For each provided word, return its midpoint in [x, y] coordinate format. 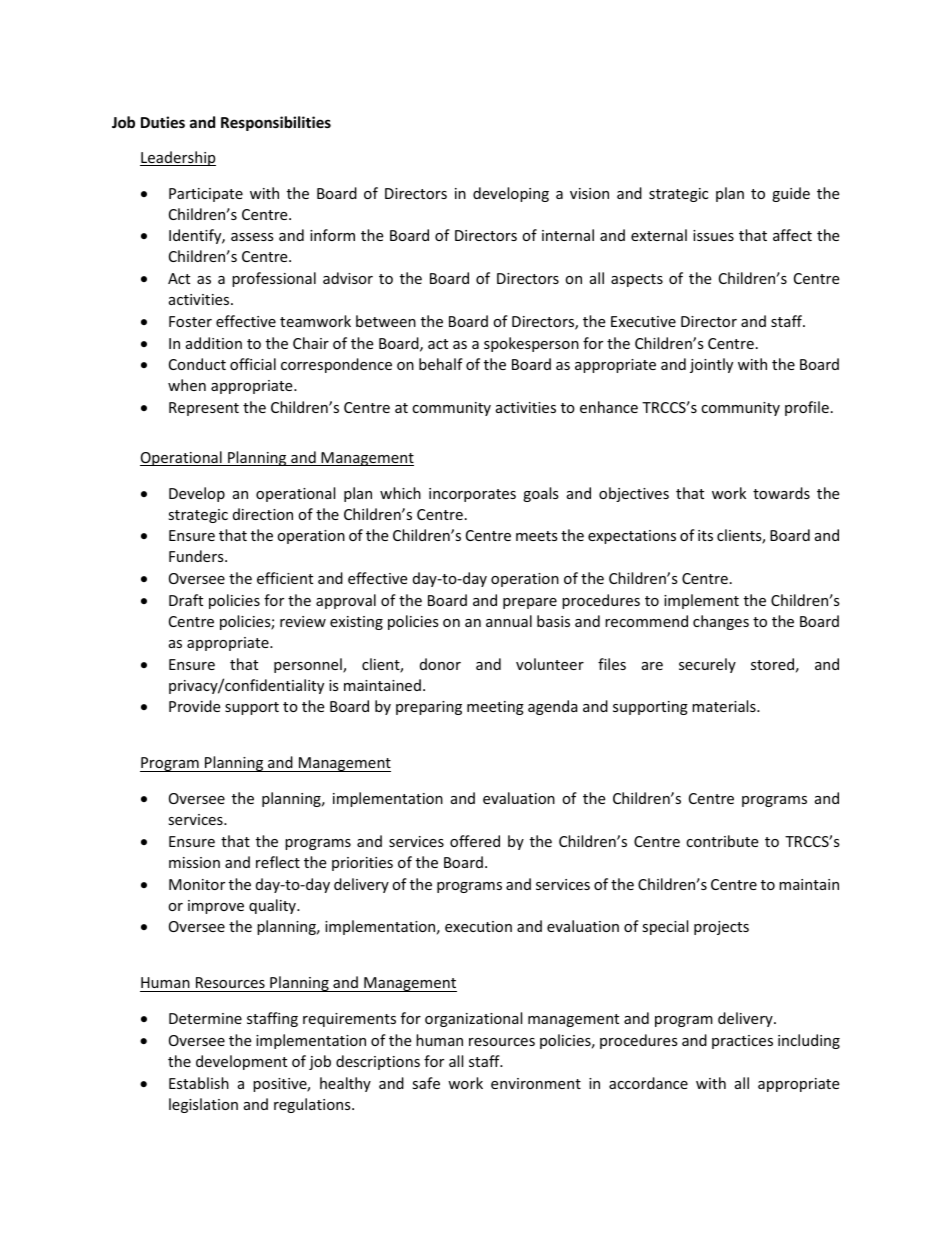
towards [781, 493]
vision [589, 193]
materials [725, 706]
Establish [199, 1083]
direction [263, 514]
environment [536, 1083]
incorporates [472, 495]
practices [742, 1042]
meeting [495, 708]
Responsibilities [276, 123]
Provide [194, 706]
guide [791, 194]
